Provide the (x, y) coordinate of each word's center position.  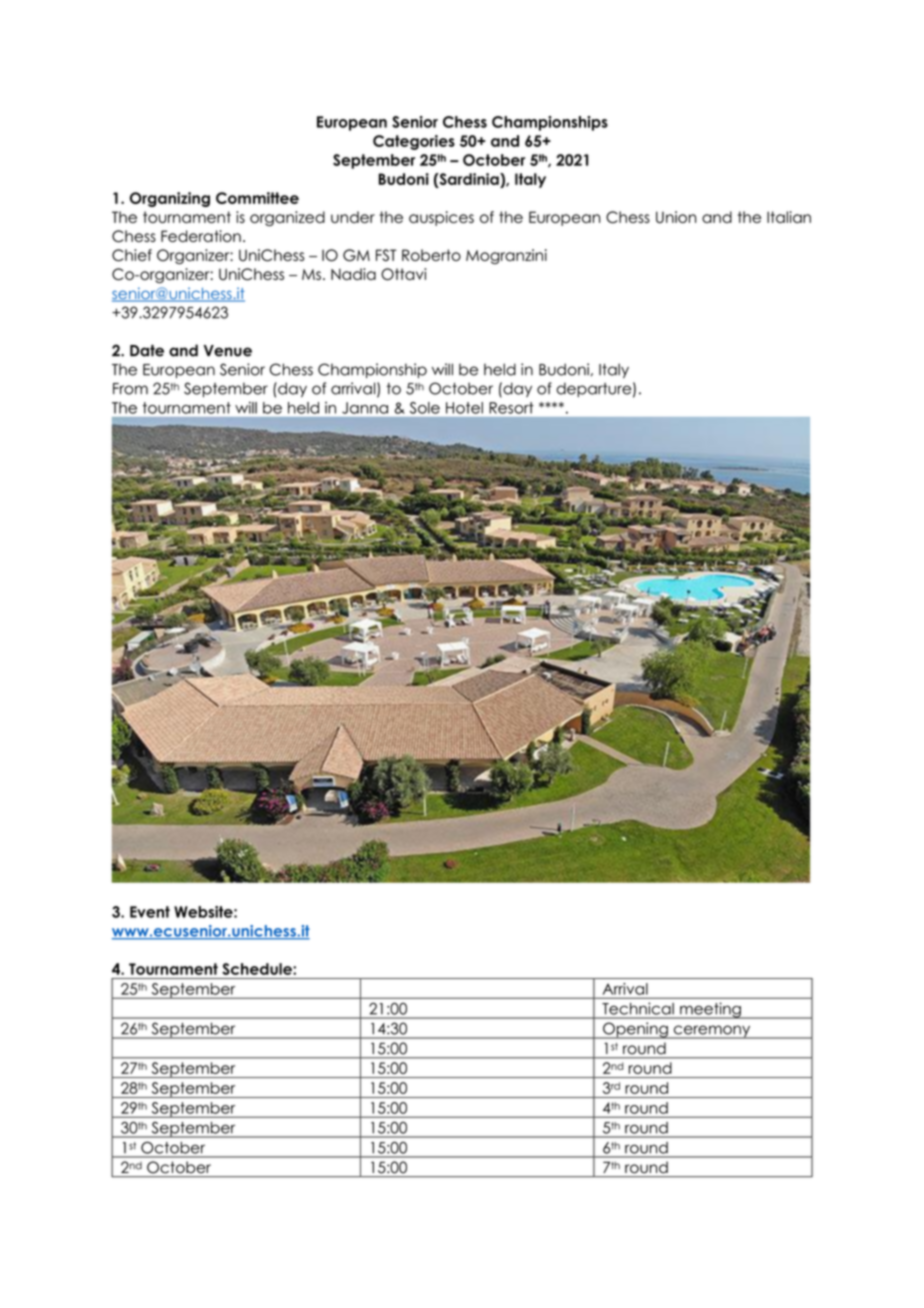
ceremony (712, 1032)
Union (676, 217)
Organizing (170, 199)
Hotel (464, 408)
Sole (425, 408)
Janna (365, 408)
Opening (635, 1030)
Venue (228, 351)
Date (147, 351)
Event (150, 912)
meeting (710, 1010)
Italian (789, 217)
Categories (414, 142)
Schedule (258, 969)
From (130, 389)
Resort (511, 408)
